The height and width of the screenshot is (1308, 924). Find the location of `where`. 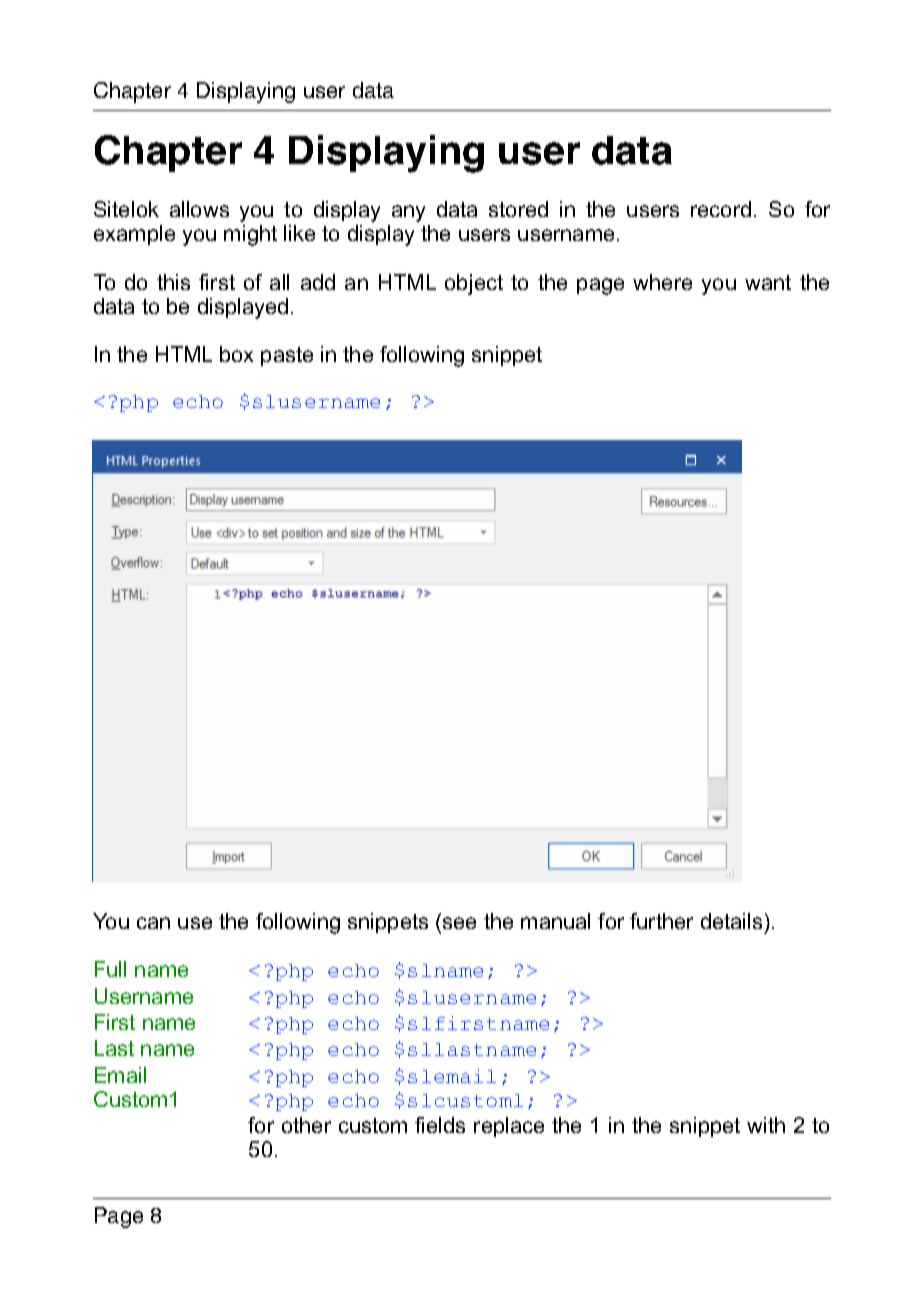

where is located at coordinates (662, 282).
